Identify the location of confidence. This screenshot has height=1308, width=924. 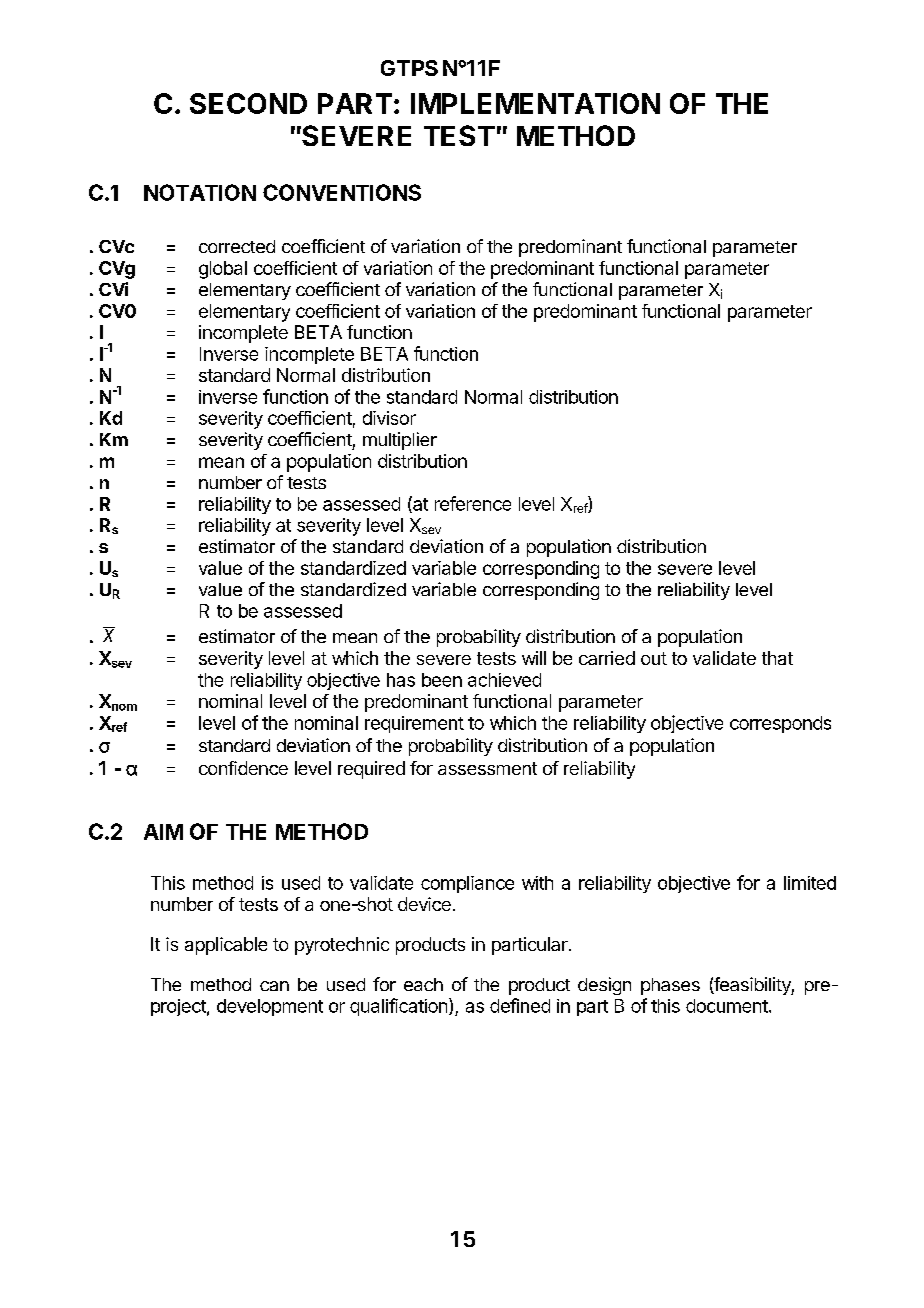
(243, 768).
